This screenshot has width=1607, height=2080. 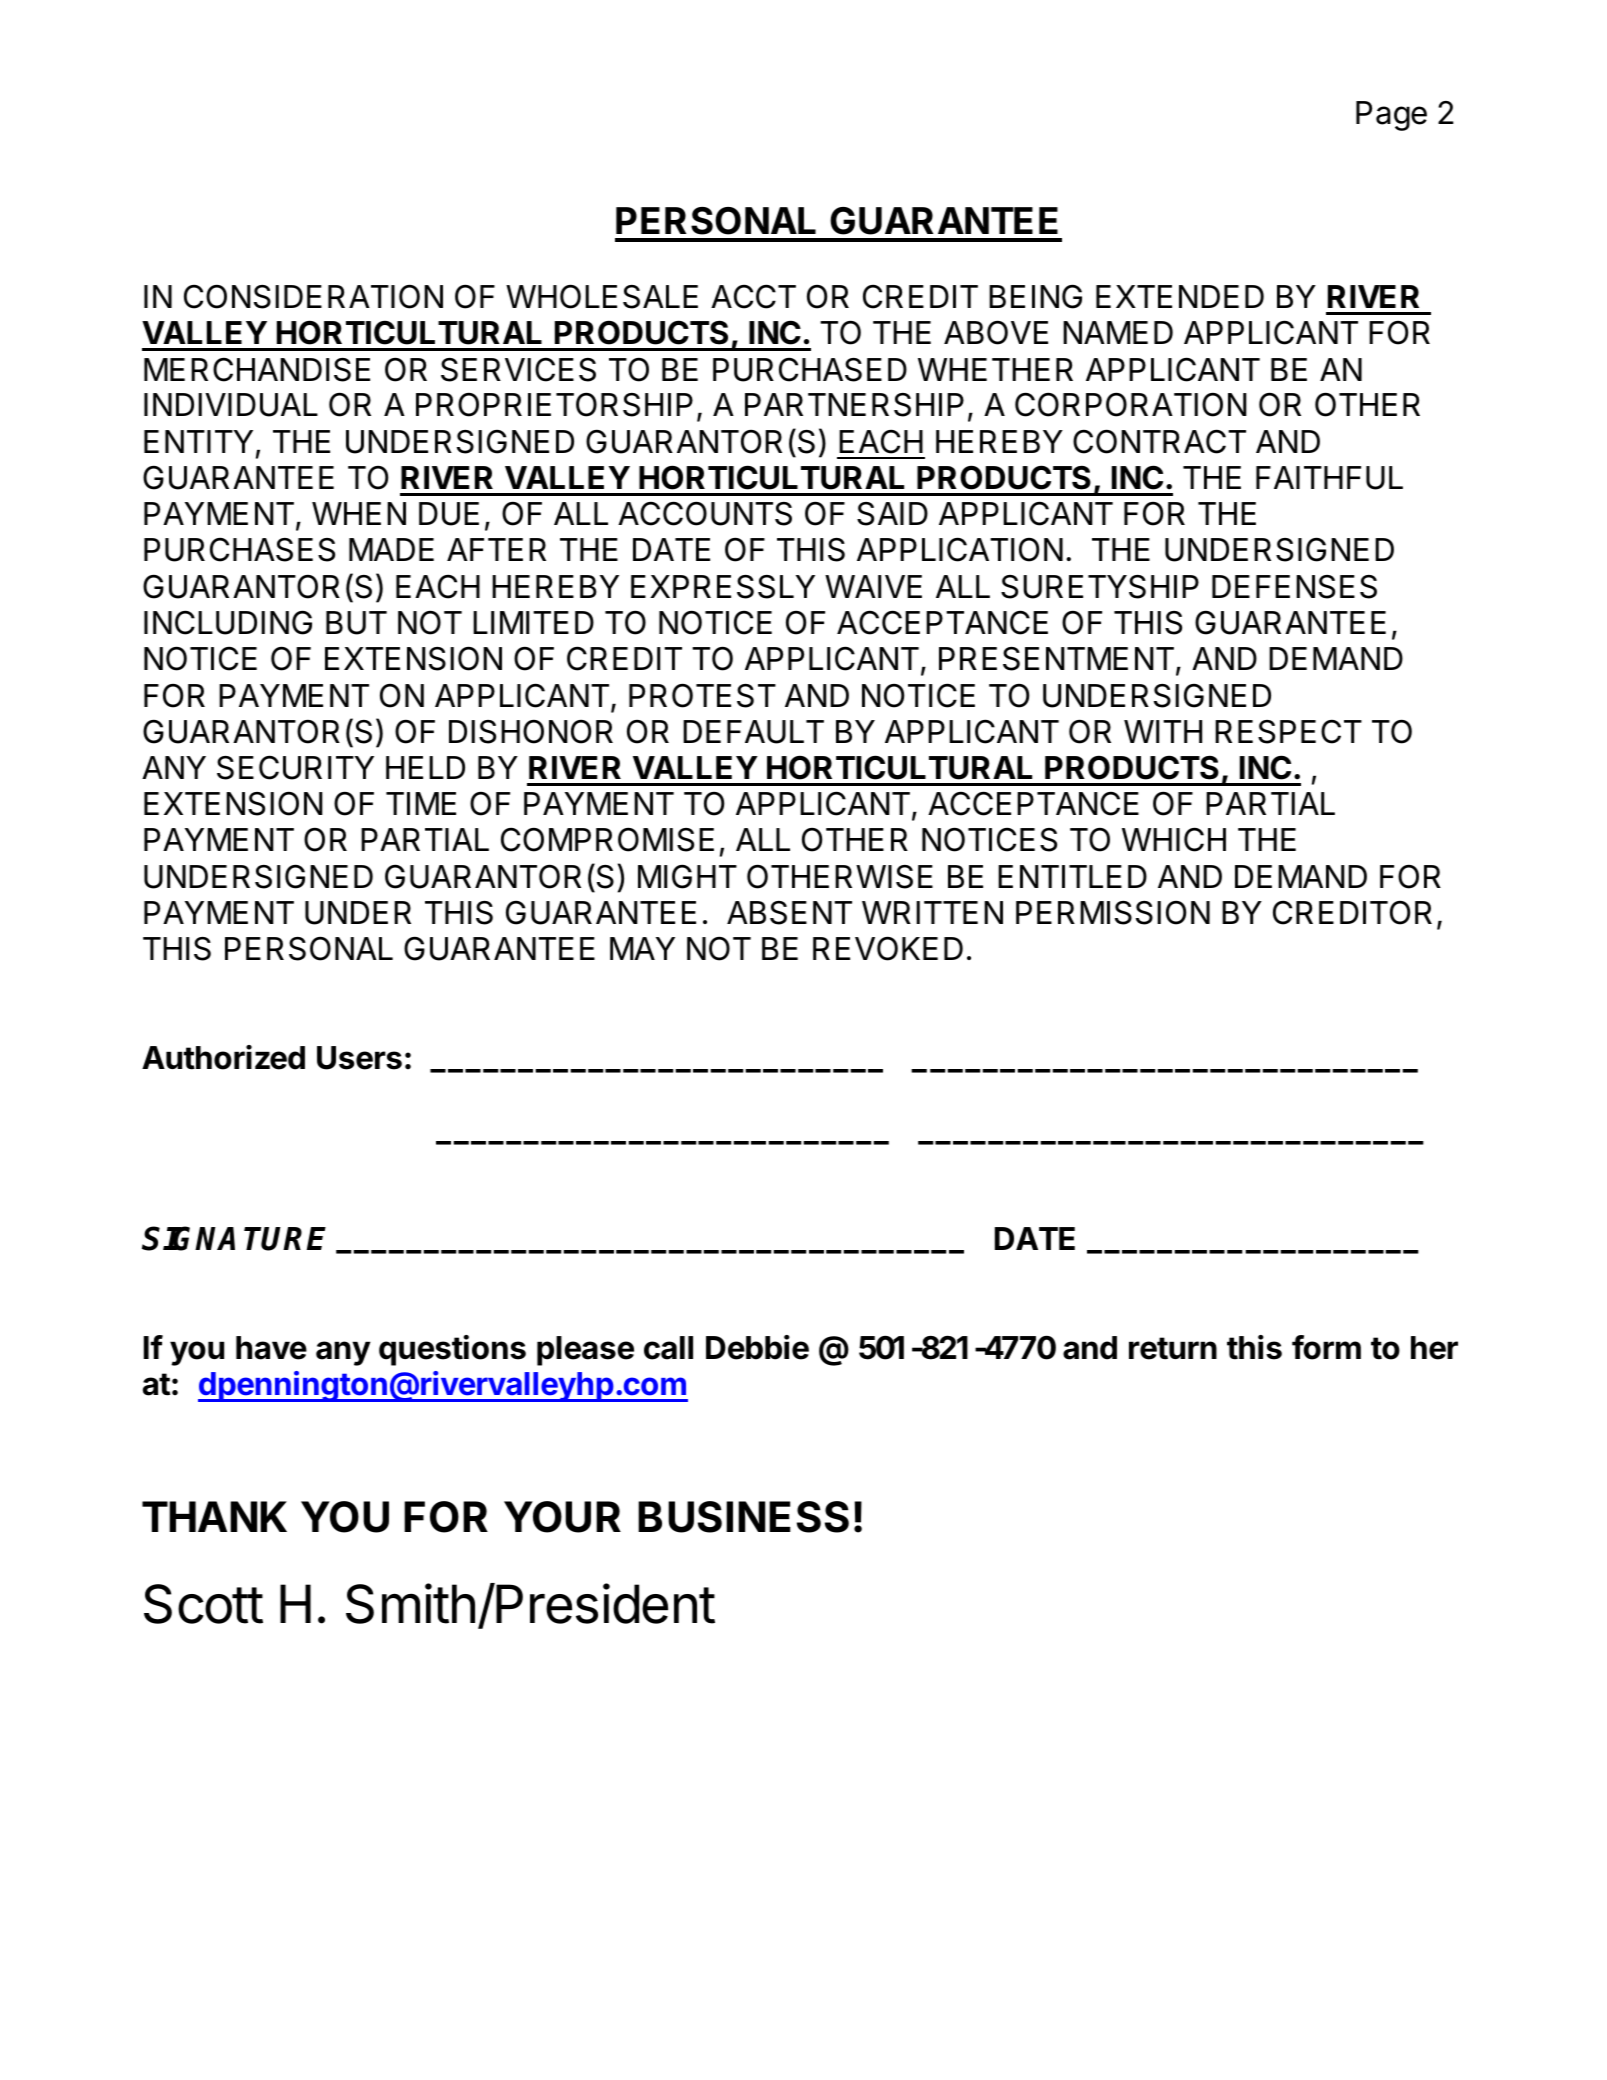 I want to click on Debbie, so click(x=757, y=1347).
